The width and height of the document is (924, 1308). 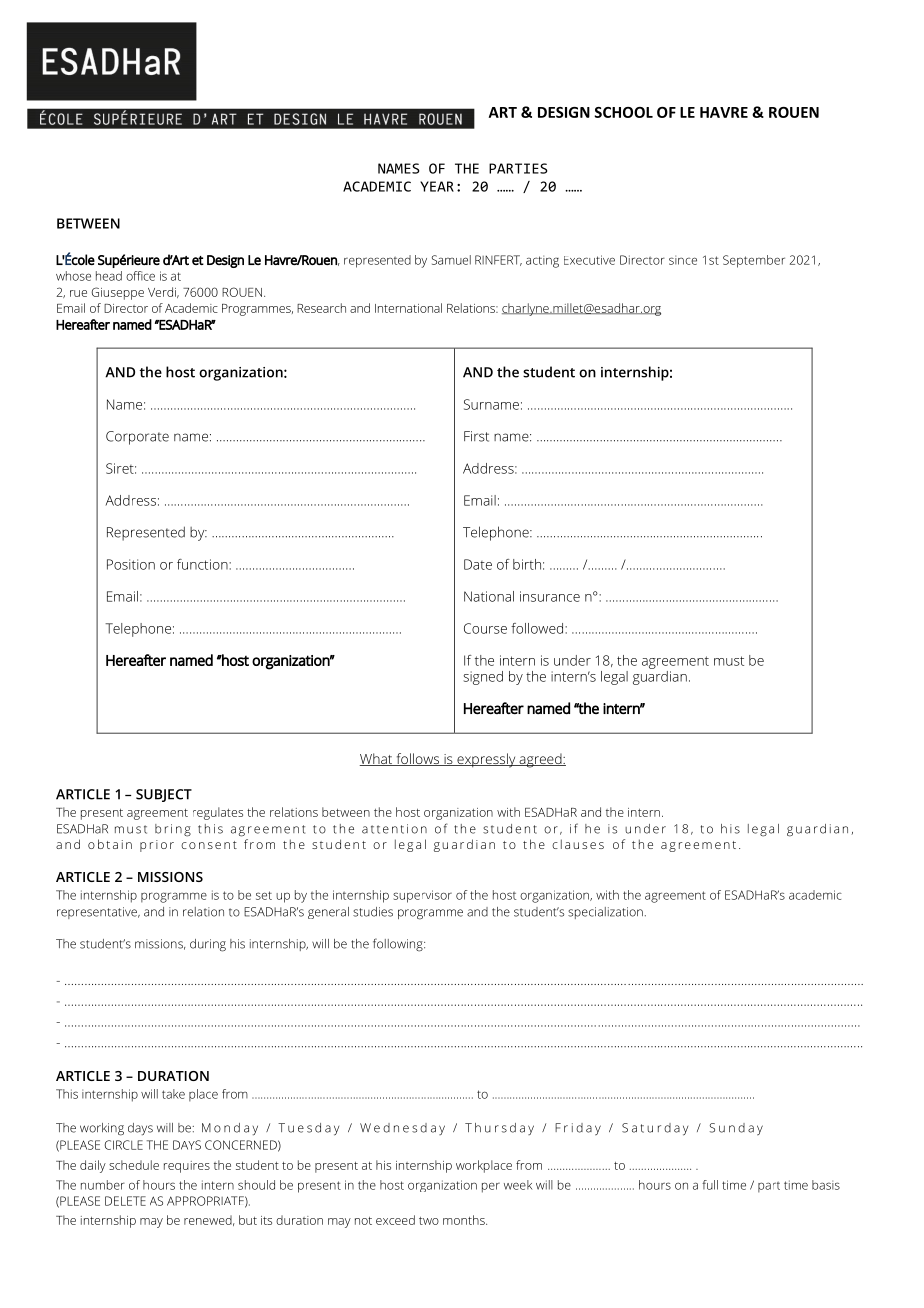 I want to click on follows, so click(x=418, y=759).
